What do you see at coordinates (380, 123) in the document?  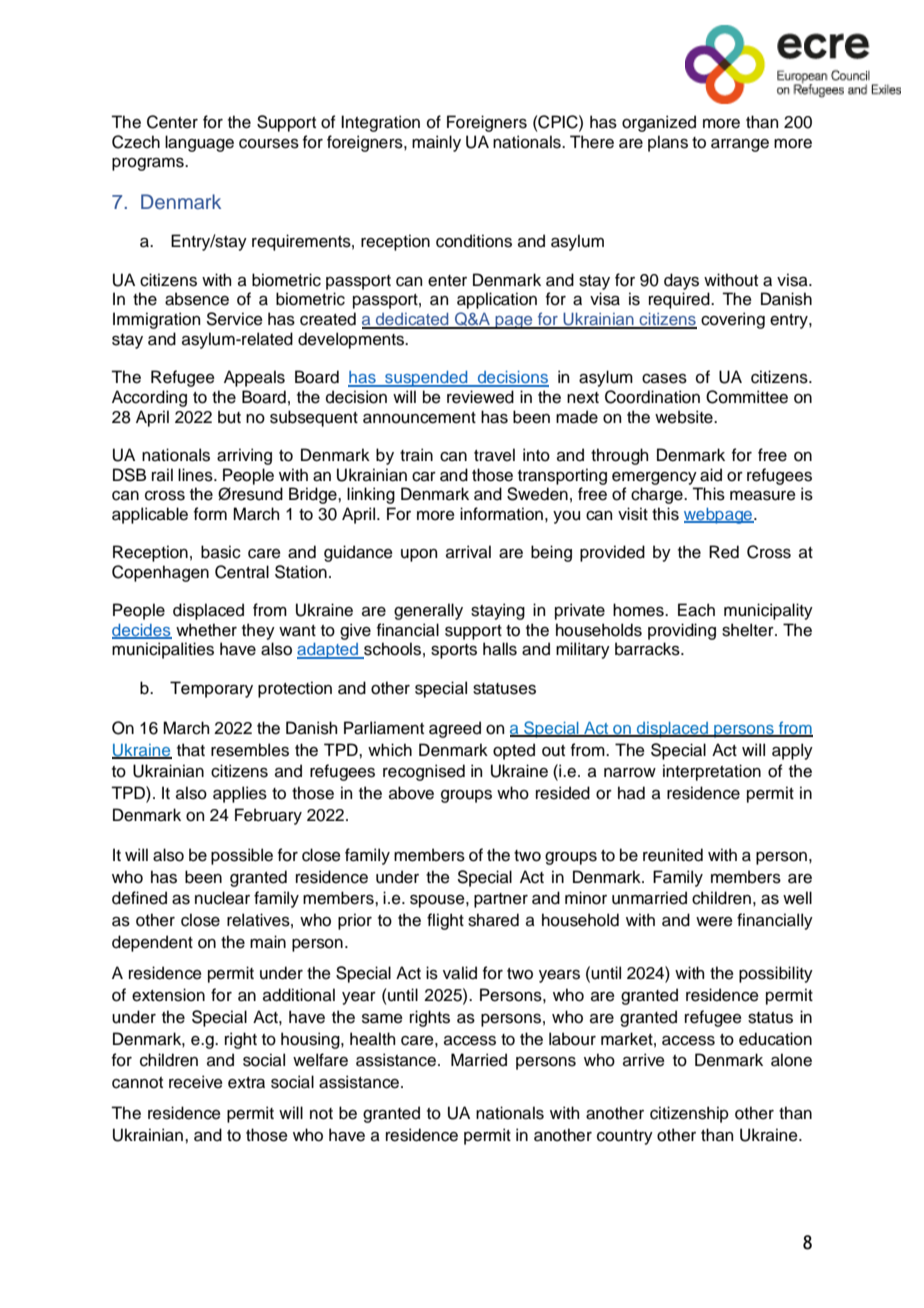 I see `Integration` at bounding box center [380, 123].
